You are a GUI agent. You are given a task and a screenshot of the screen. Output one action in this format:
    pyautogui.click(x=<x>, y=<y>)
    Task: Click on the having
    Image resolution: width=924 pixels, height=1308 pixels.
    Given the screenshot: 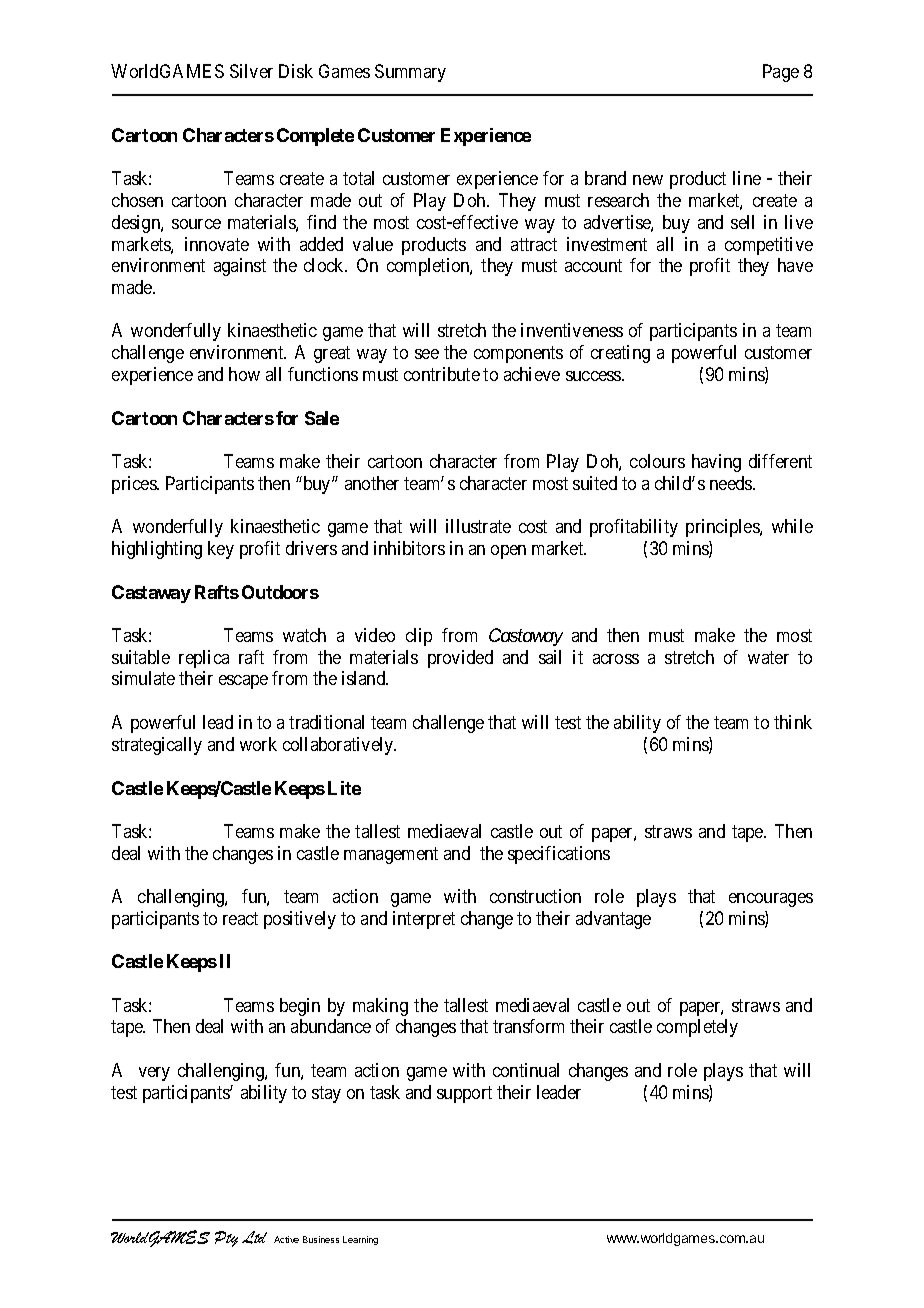 What is the action you would take?
    pyautogui.click(x=716, y=463)
